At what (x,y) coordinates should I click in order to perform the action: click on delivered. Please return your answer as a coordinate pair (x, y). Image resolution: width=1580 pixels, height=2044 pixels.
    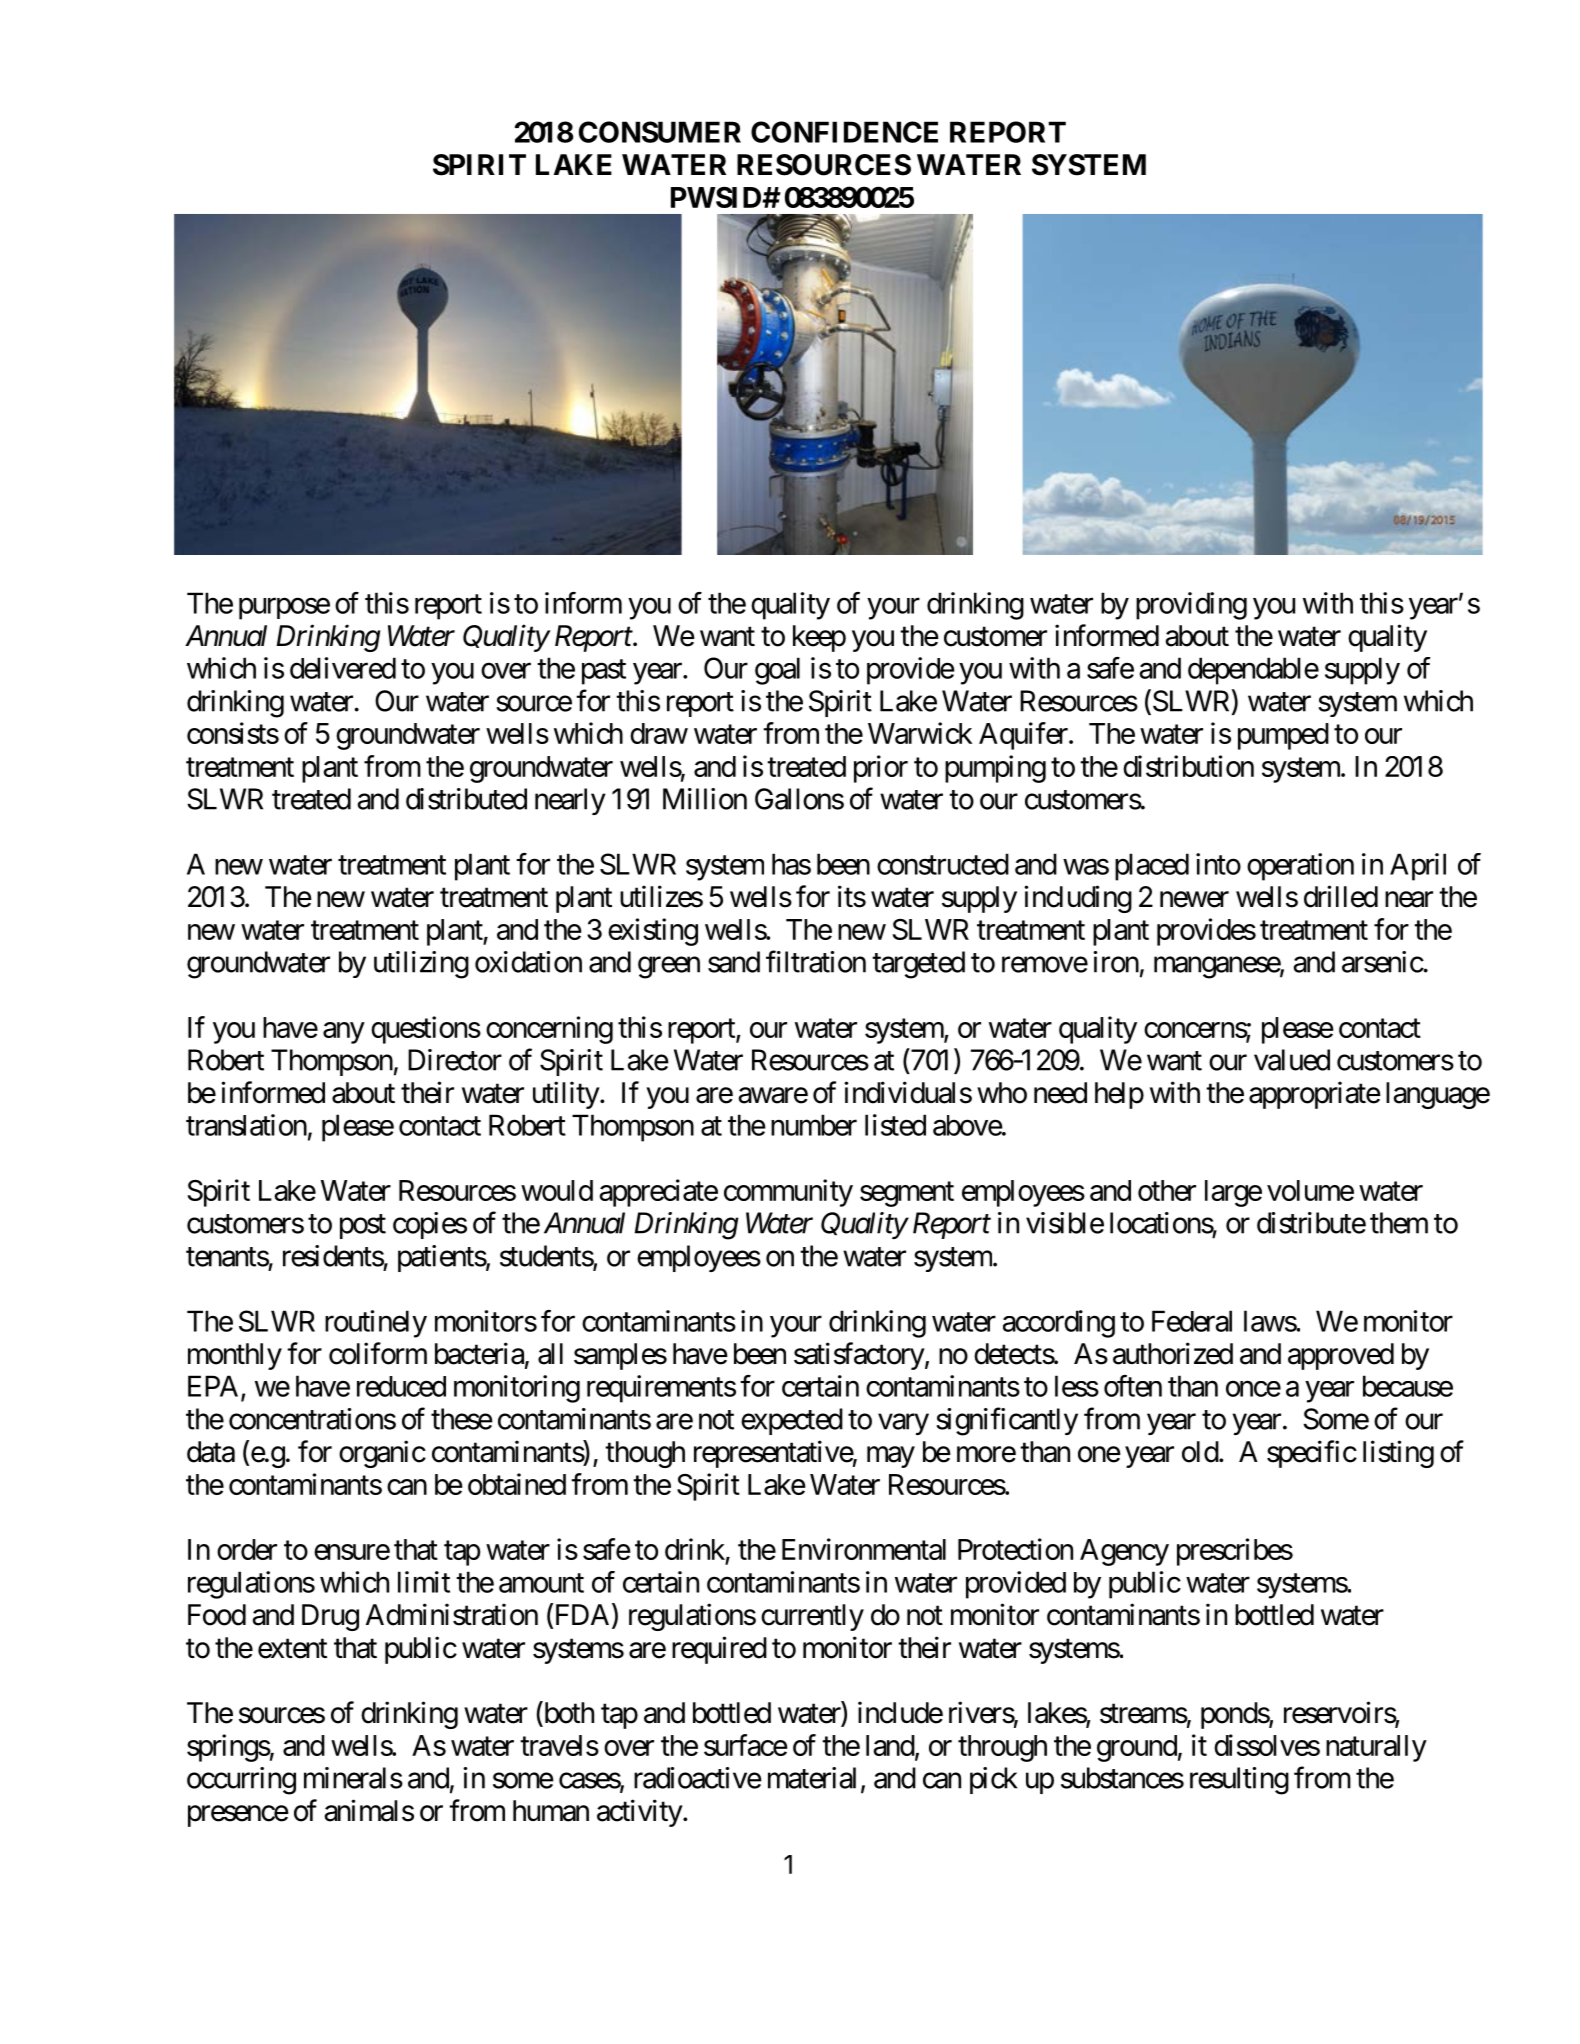
    Looking at the image, I should click on (343, 668).
